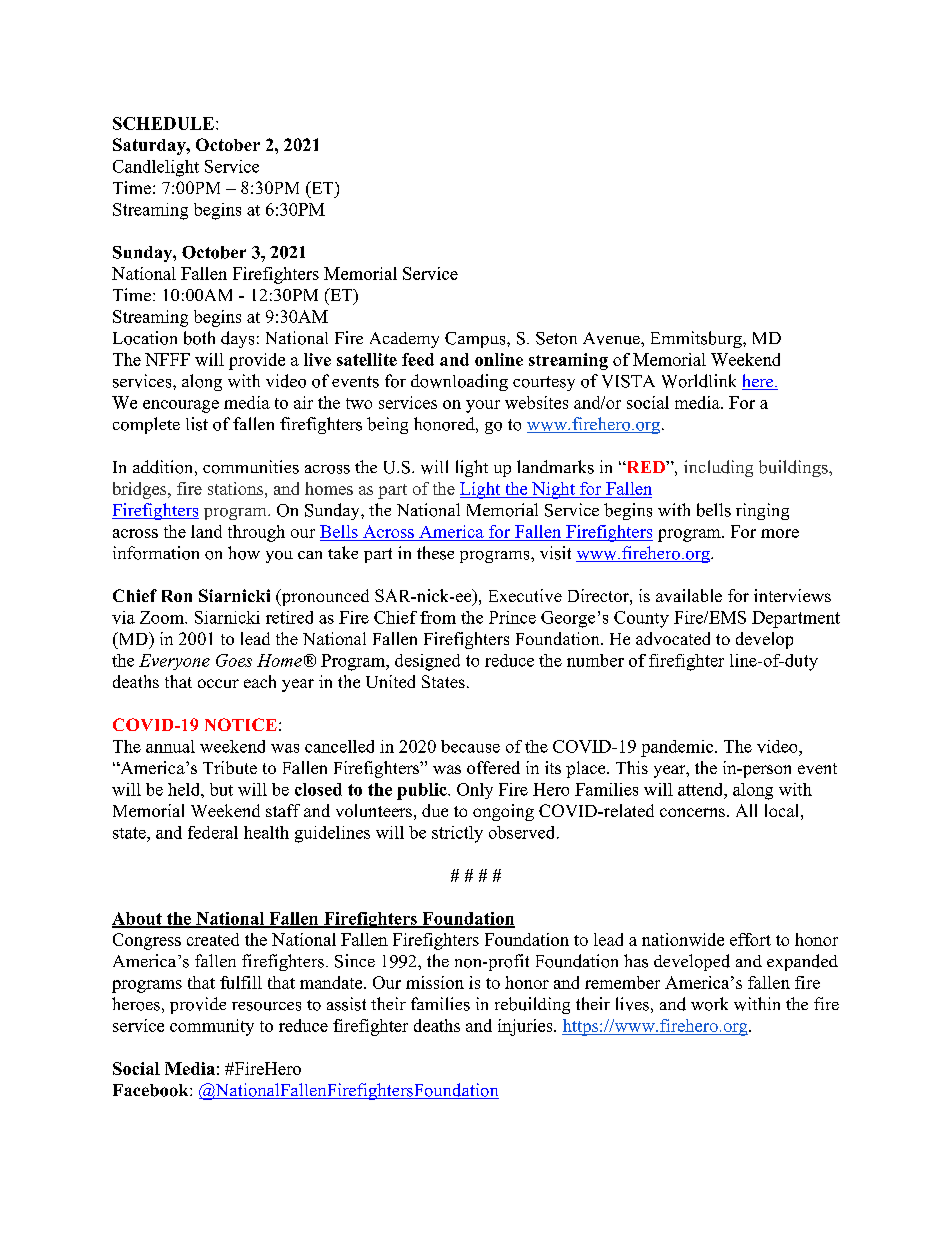  I want to click on encourage, so click(181, 406).
